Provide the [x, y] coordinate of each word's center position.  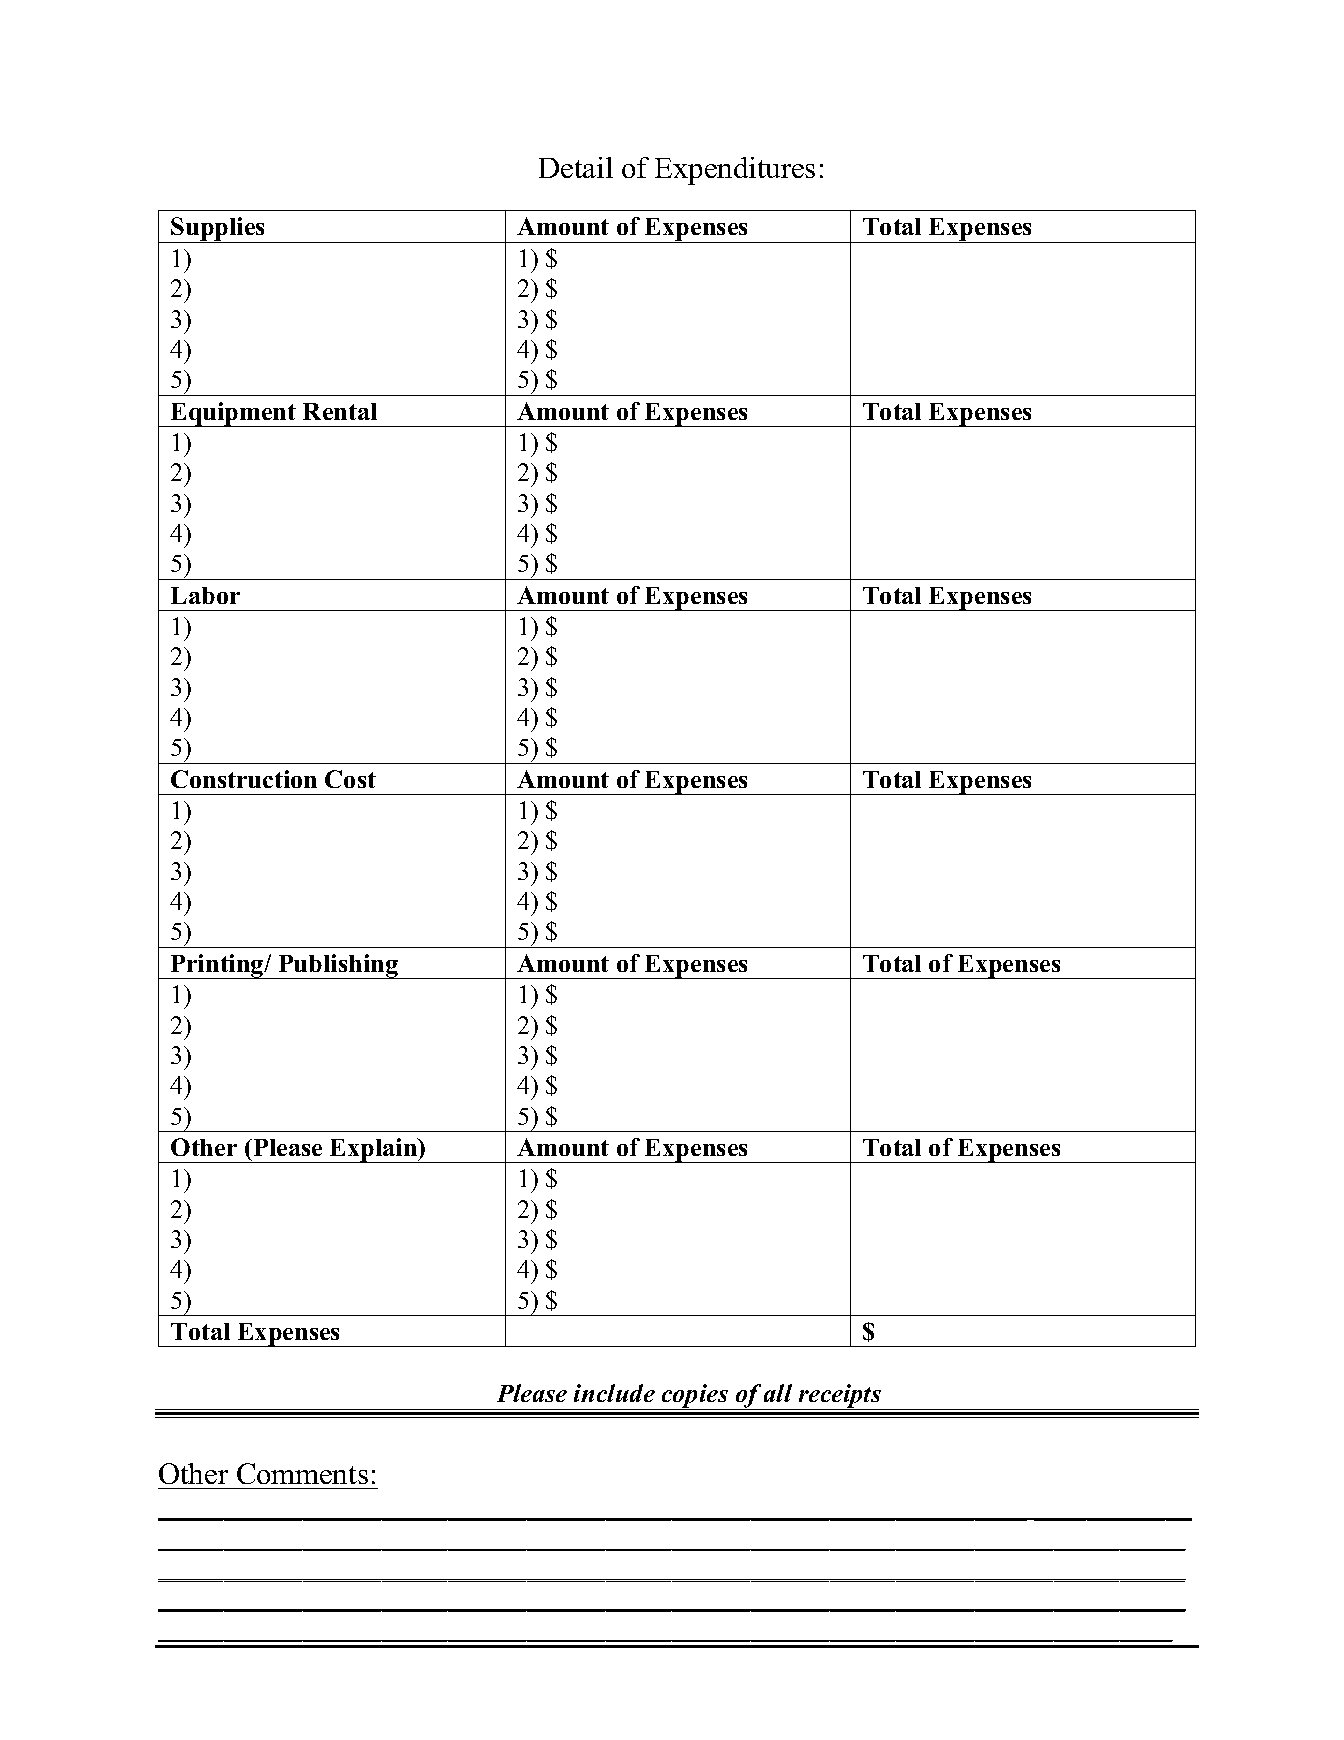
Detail [576, 167]
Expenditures [735, 171]
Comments [302, 1473]
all [778, 1393]
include [614, 1393]
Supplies [218, 230]
